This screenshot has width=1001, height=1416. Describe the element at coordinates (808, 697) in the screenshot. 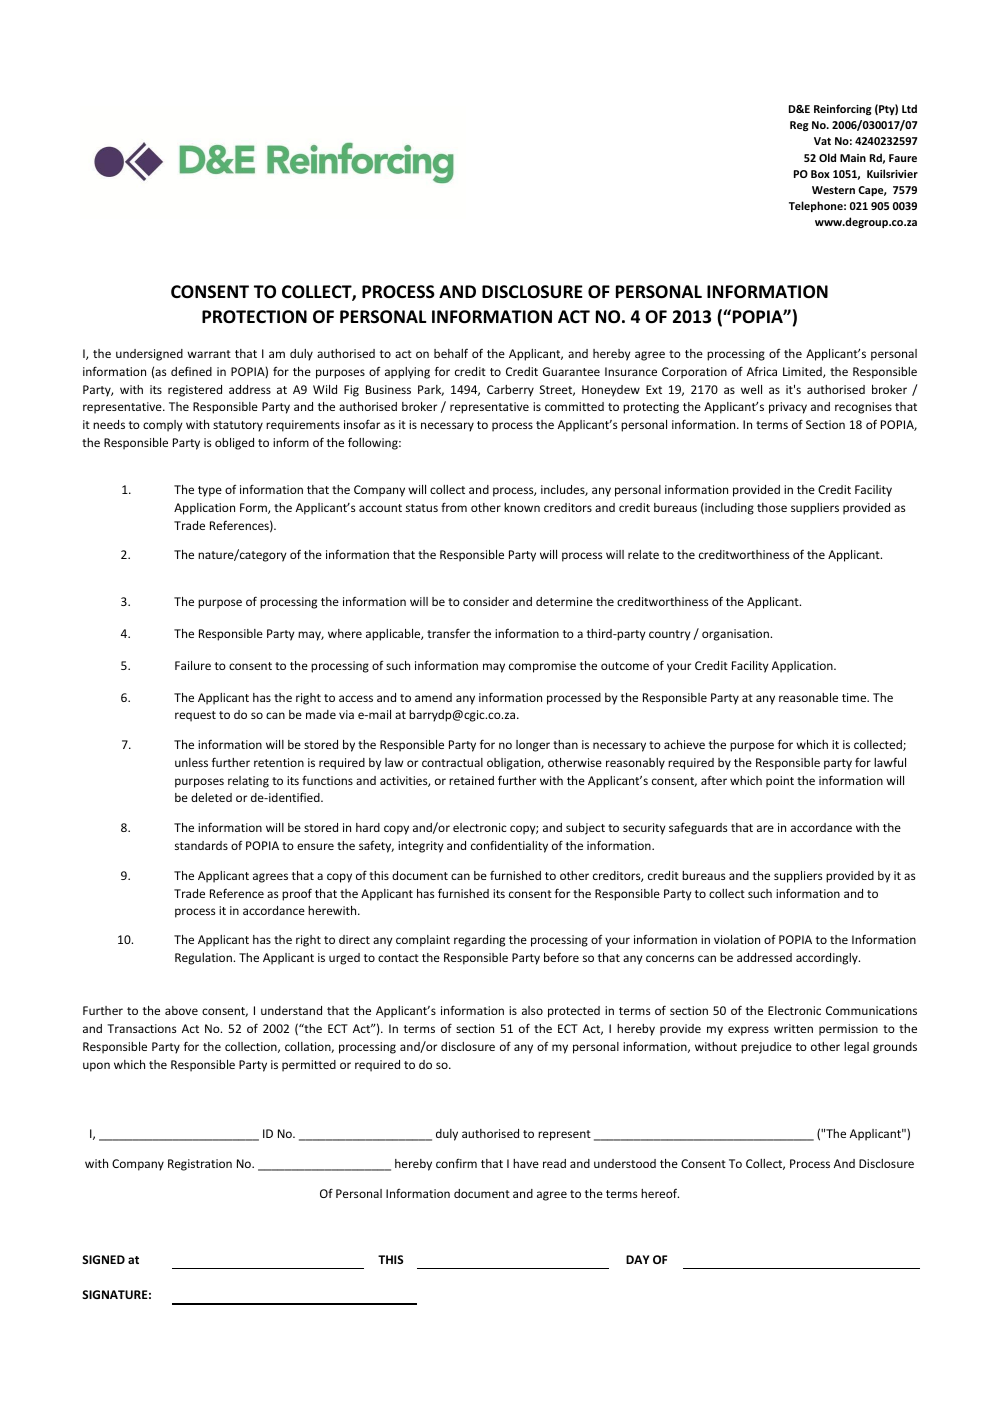

I see `reasonable` at that location.
